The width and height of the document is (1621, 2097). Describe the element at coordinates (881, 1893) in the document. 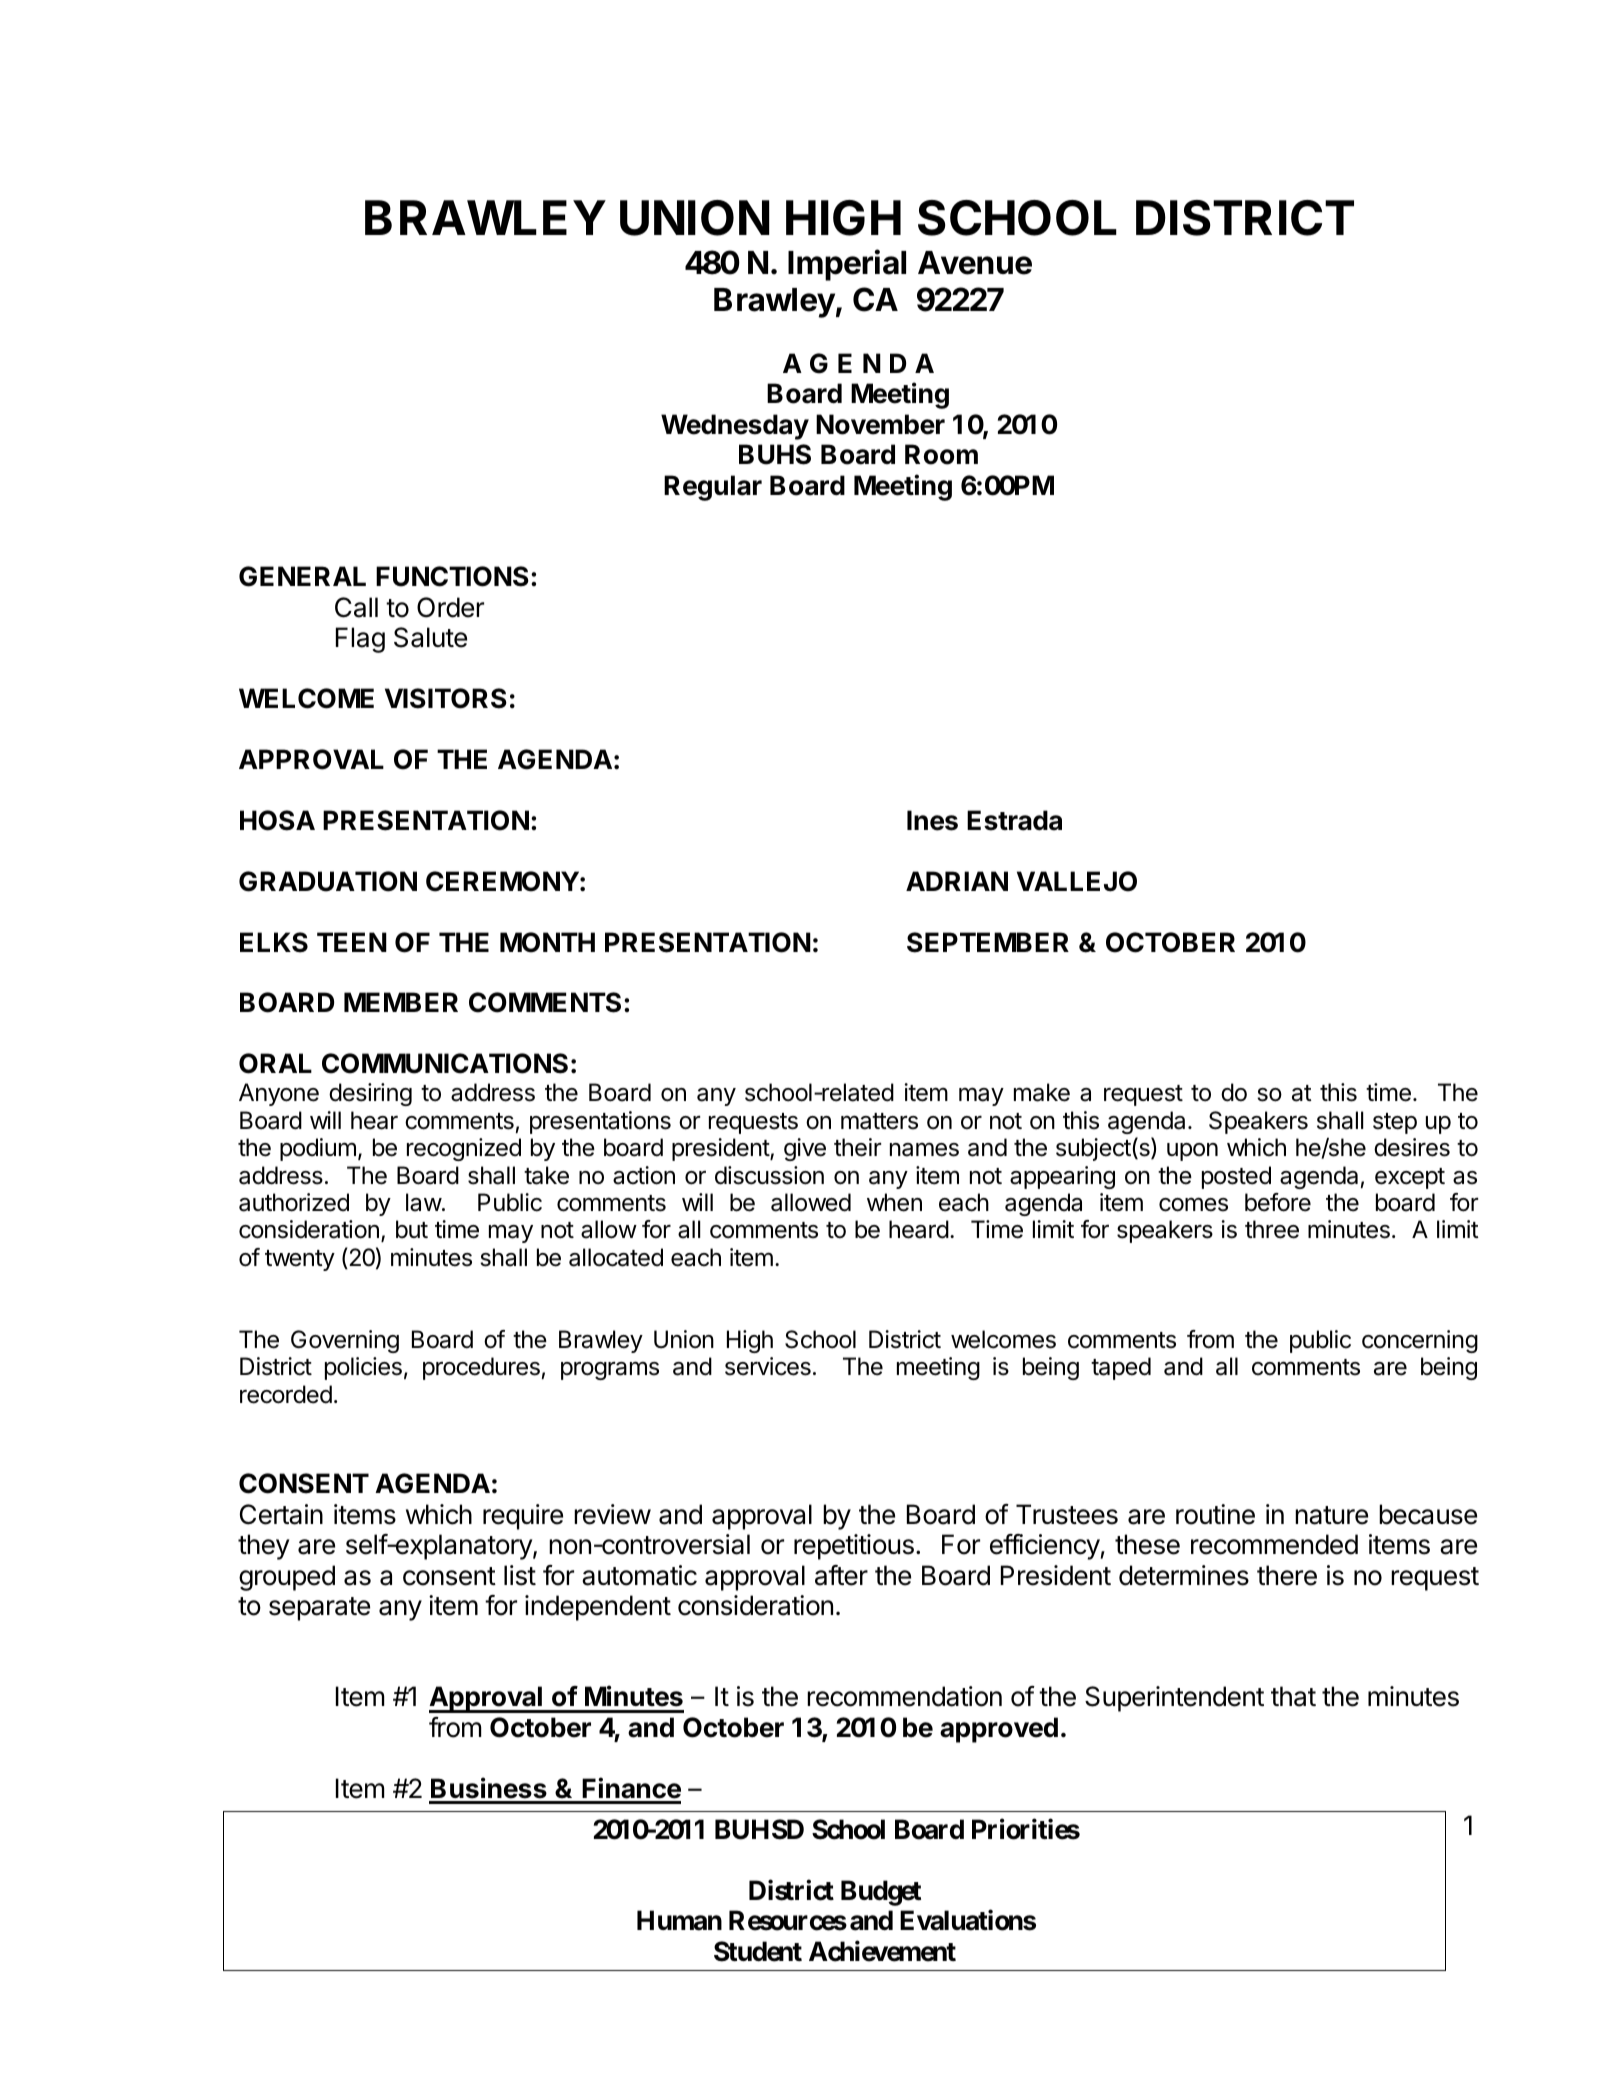

I see `Budget` at that location.
